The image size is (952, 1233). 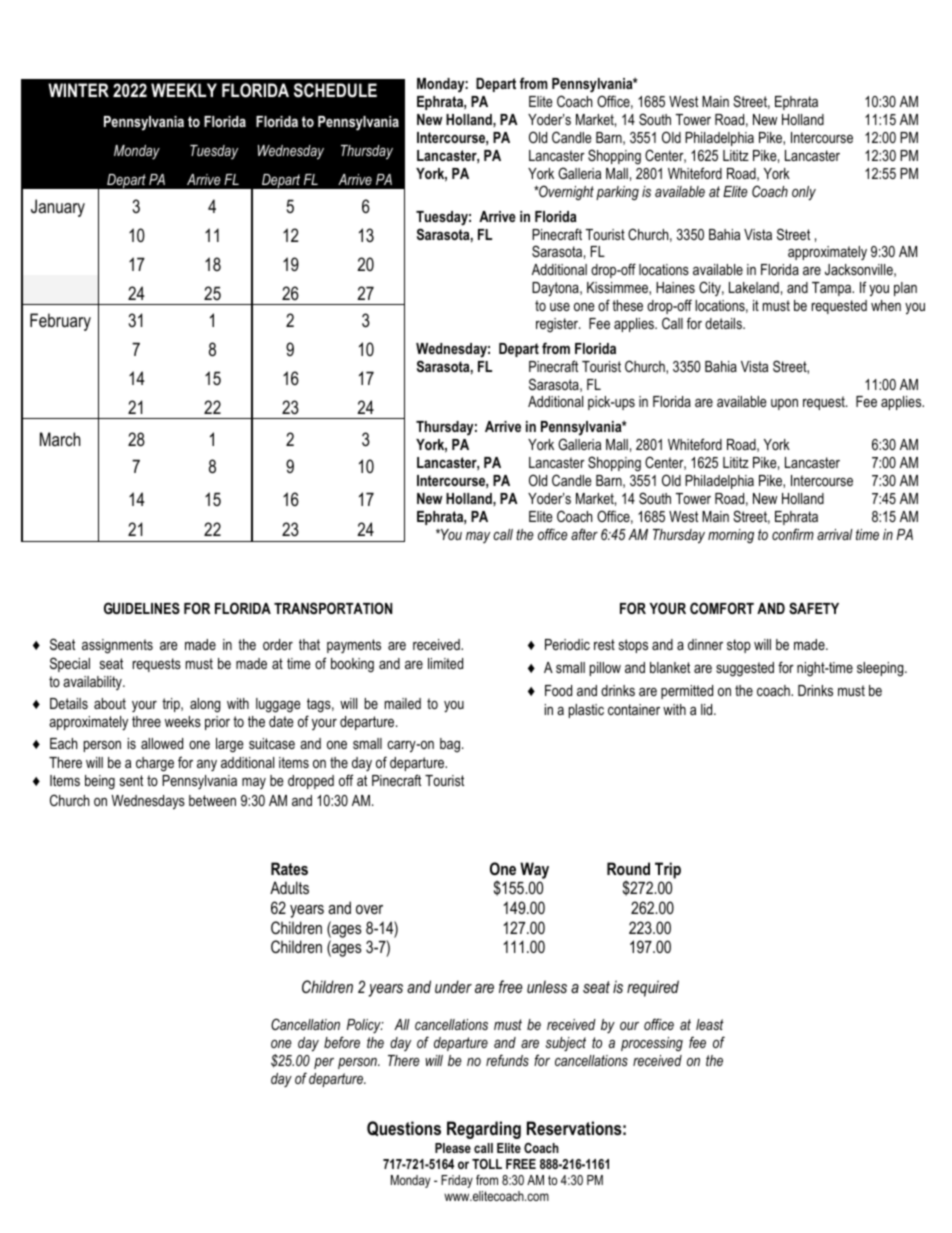 What do you see at coordinates (445, 663) in the document?
I see `limited` at bounding box center [445, 663].
